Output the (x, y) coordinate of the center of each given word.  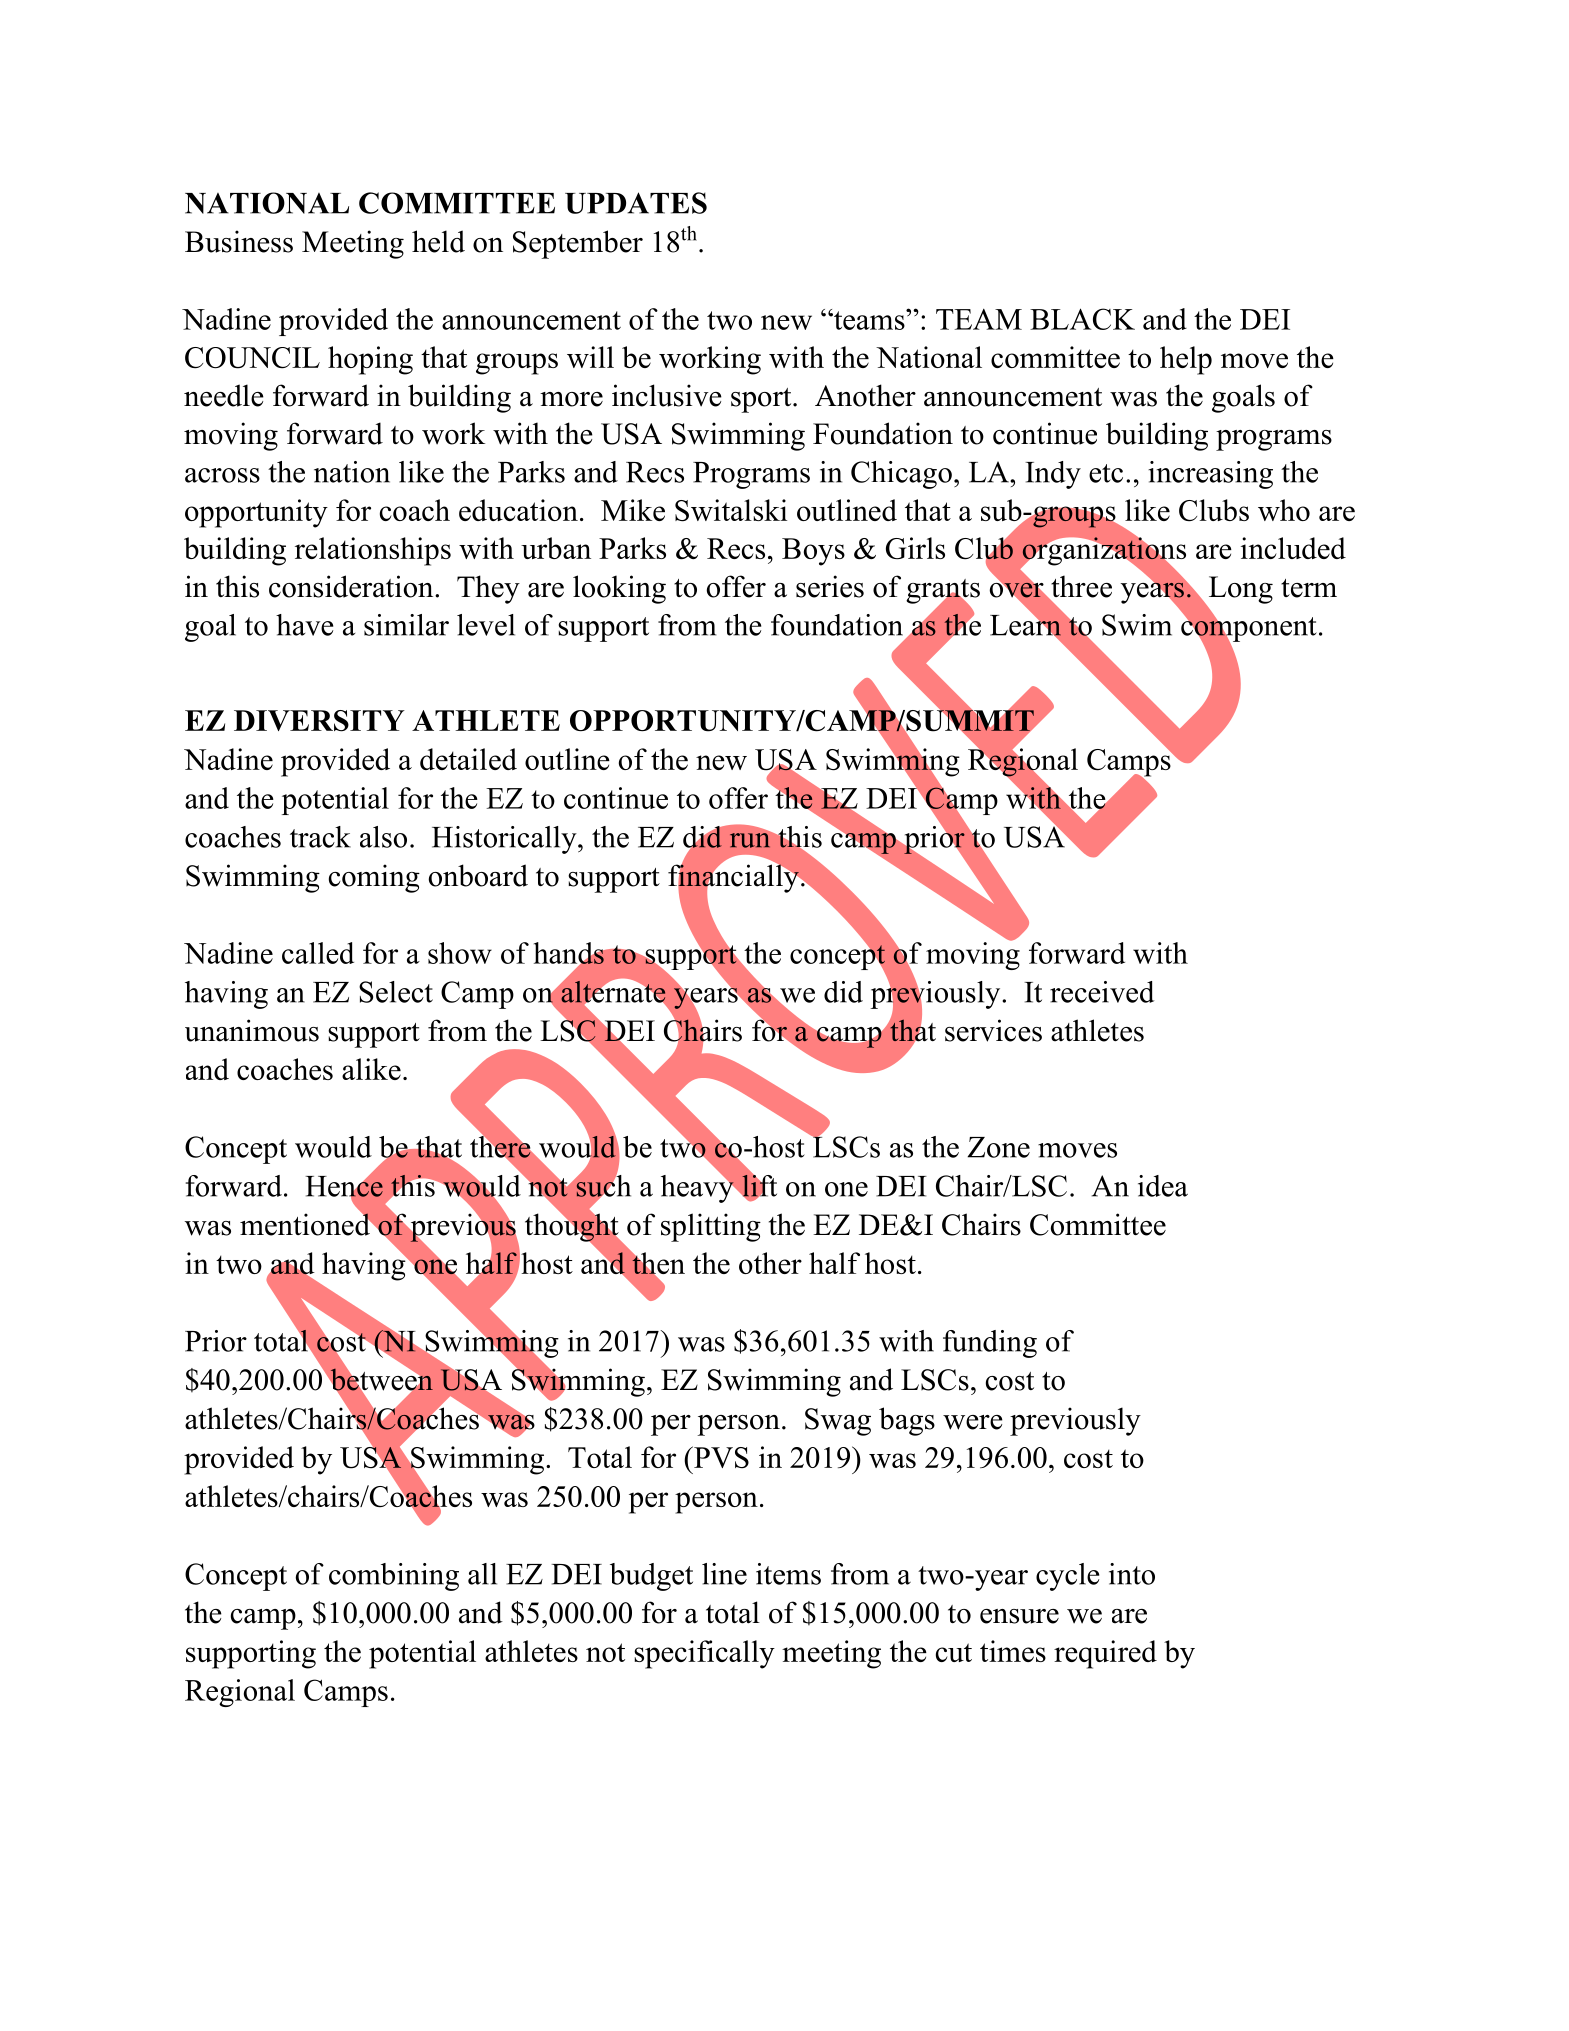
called (318, 953)
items (788, 1574)
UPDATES (636, 203)
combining (394, 1577)
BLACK (1082, 319)
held (438, 241)
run (751, 839)
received (1102, 992)
